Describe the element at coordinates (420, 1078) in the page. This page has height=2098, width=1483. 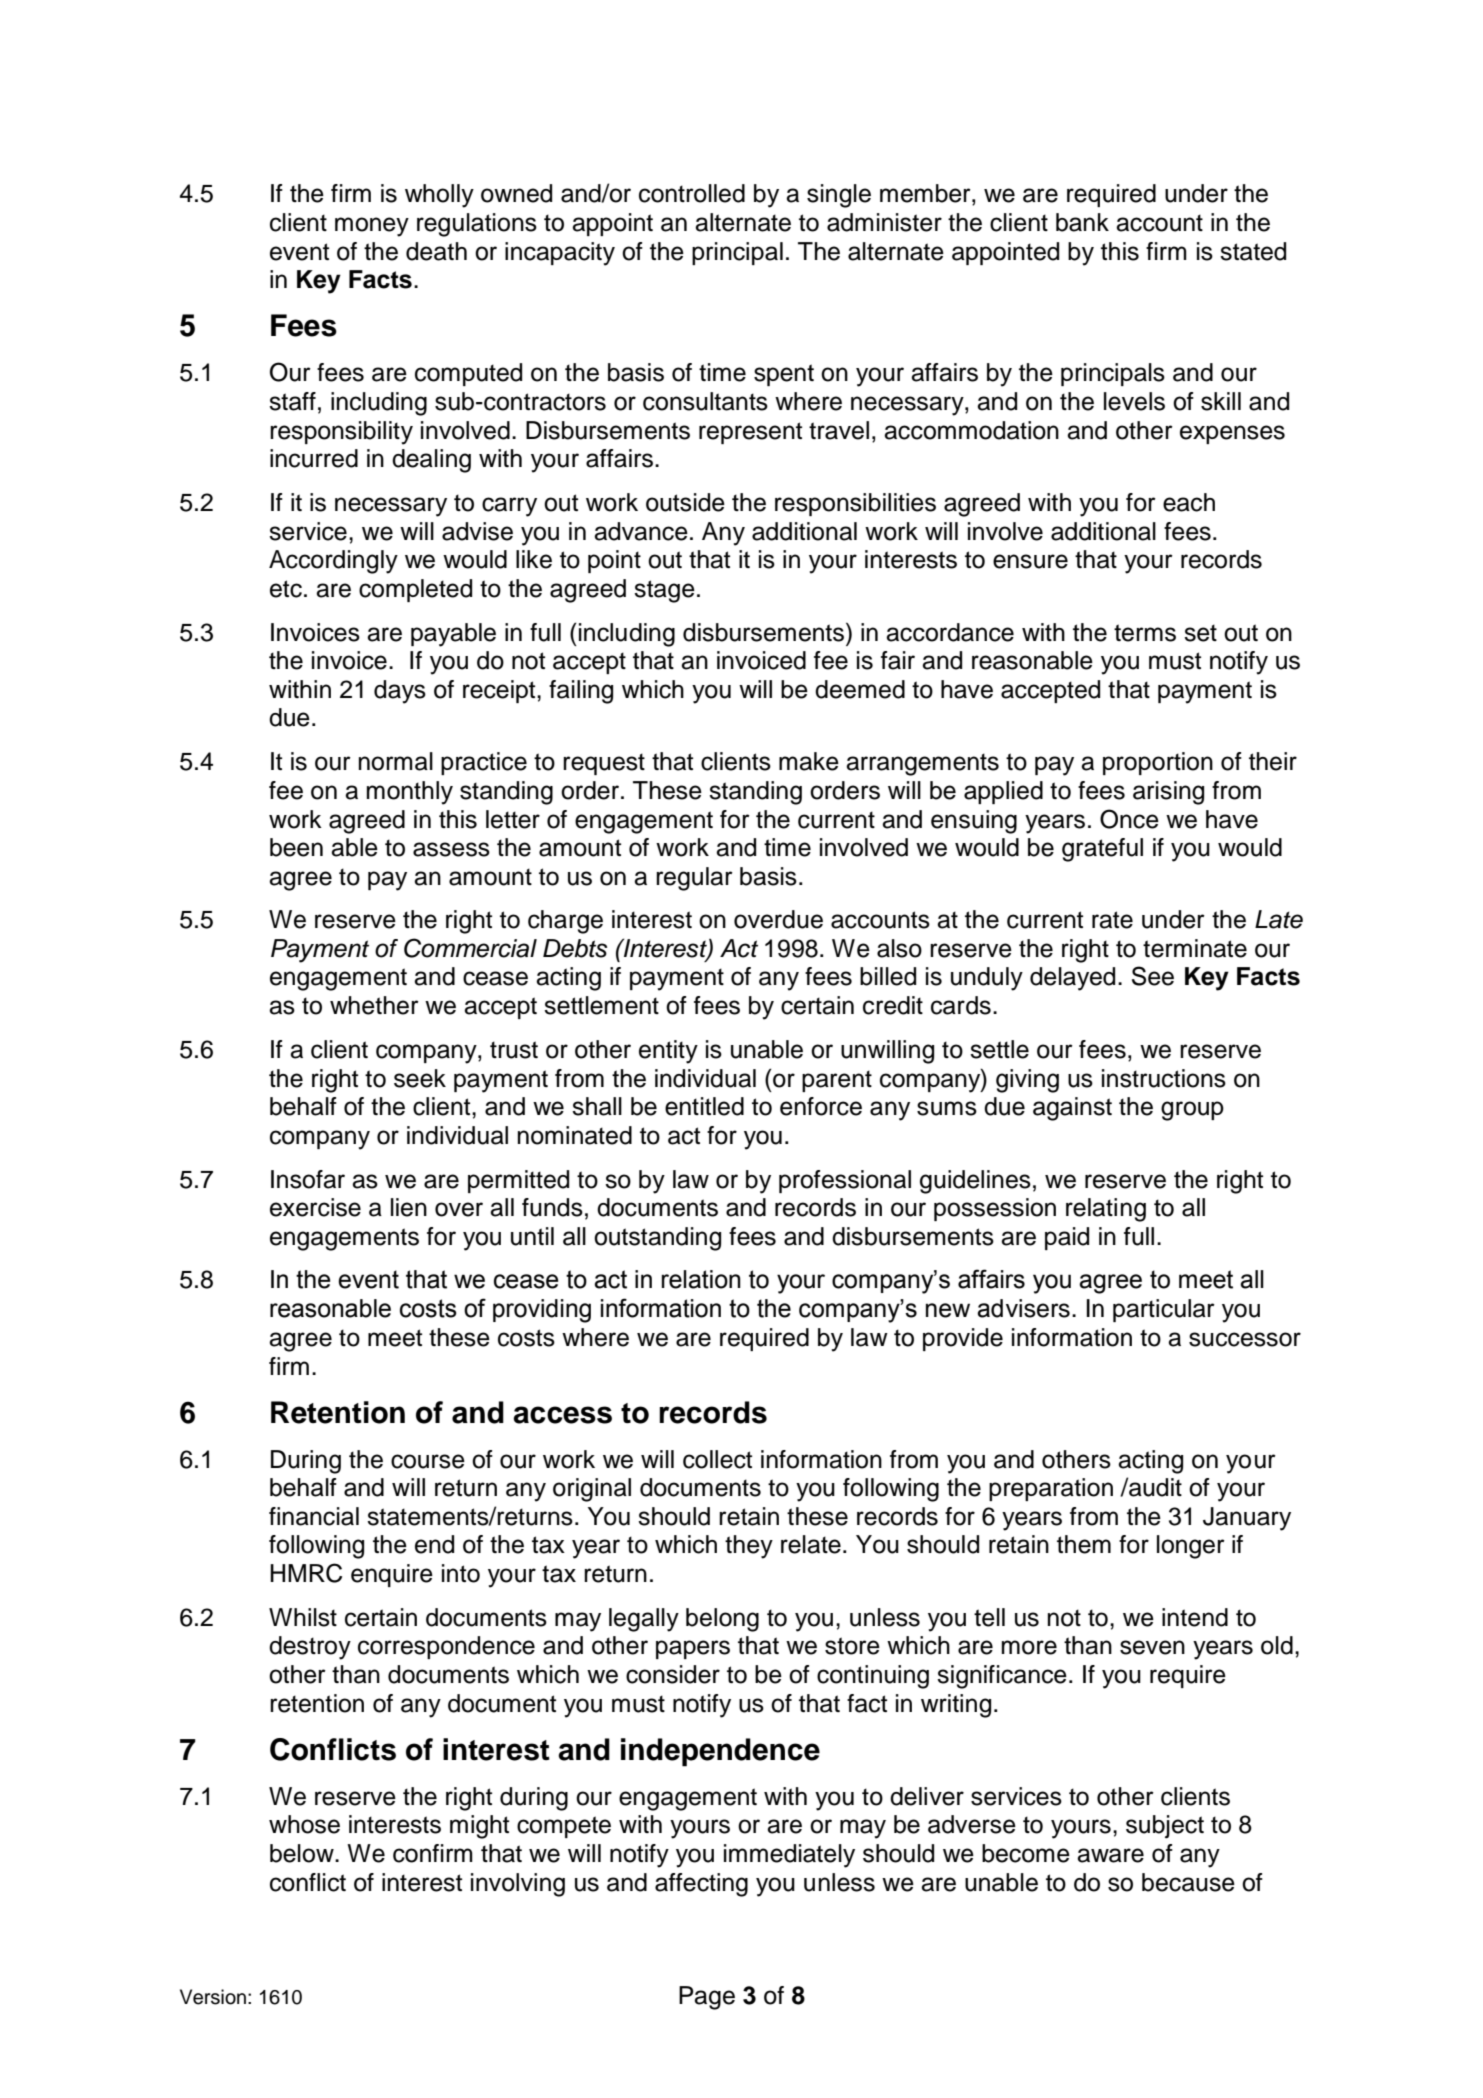
I see `seek` at that location.
